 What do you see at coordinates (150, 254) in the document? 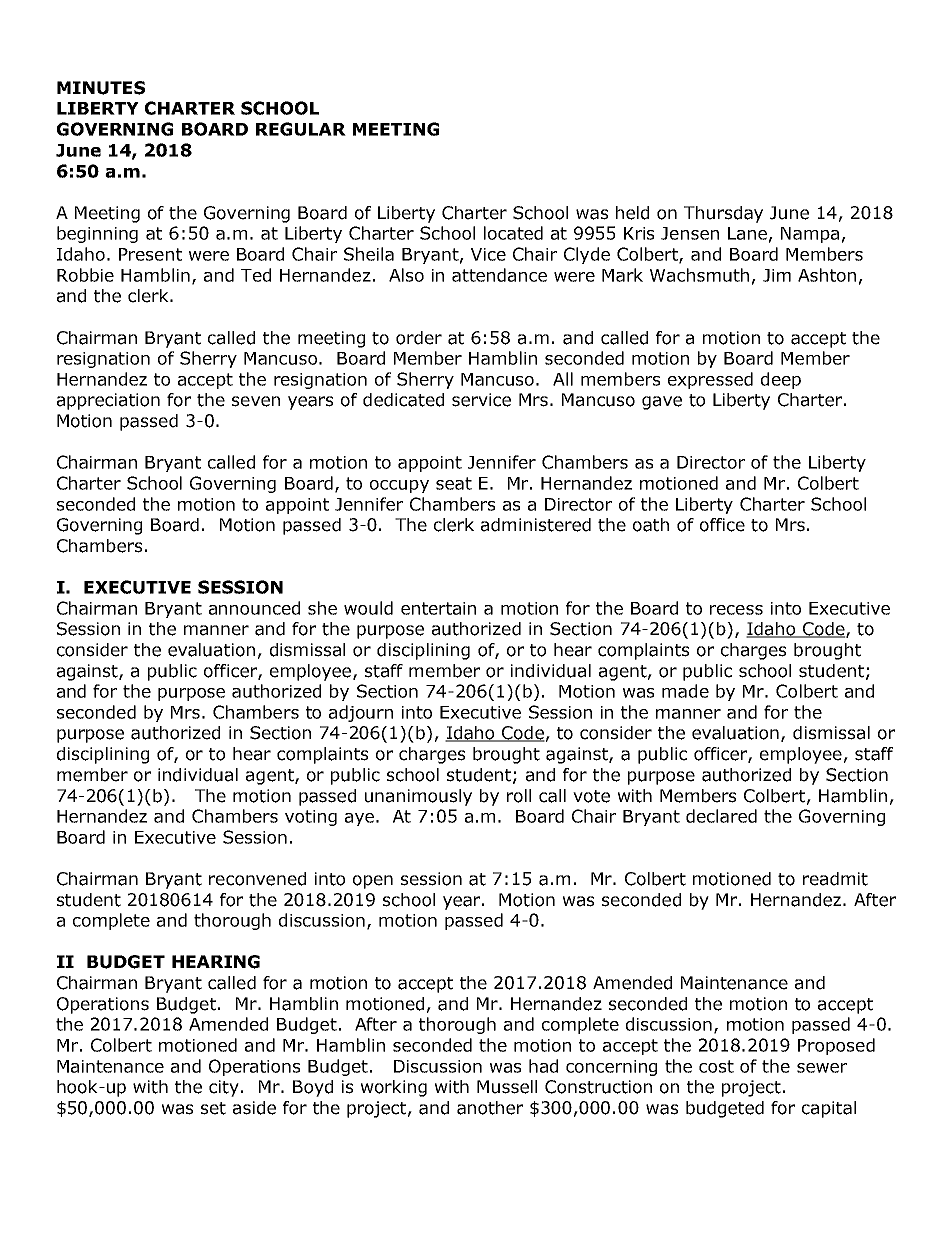
I see `Present` at bounding box center [150, 254].
